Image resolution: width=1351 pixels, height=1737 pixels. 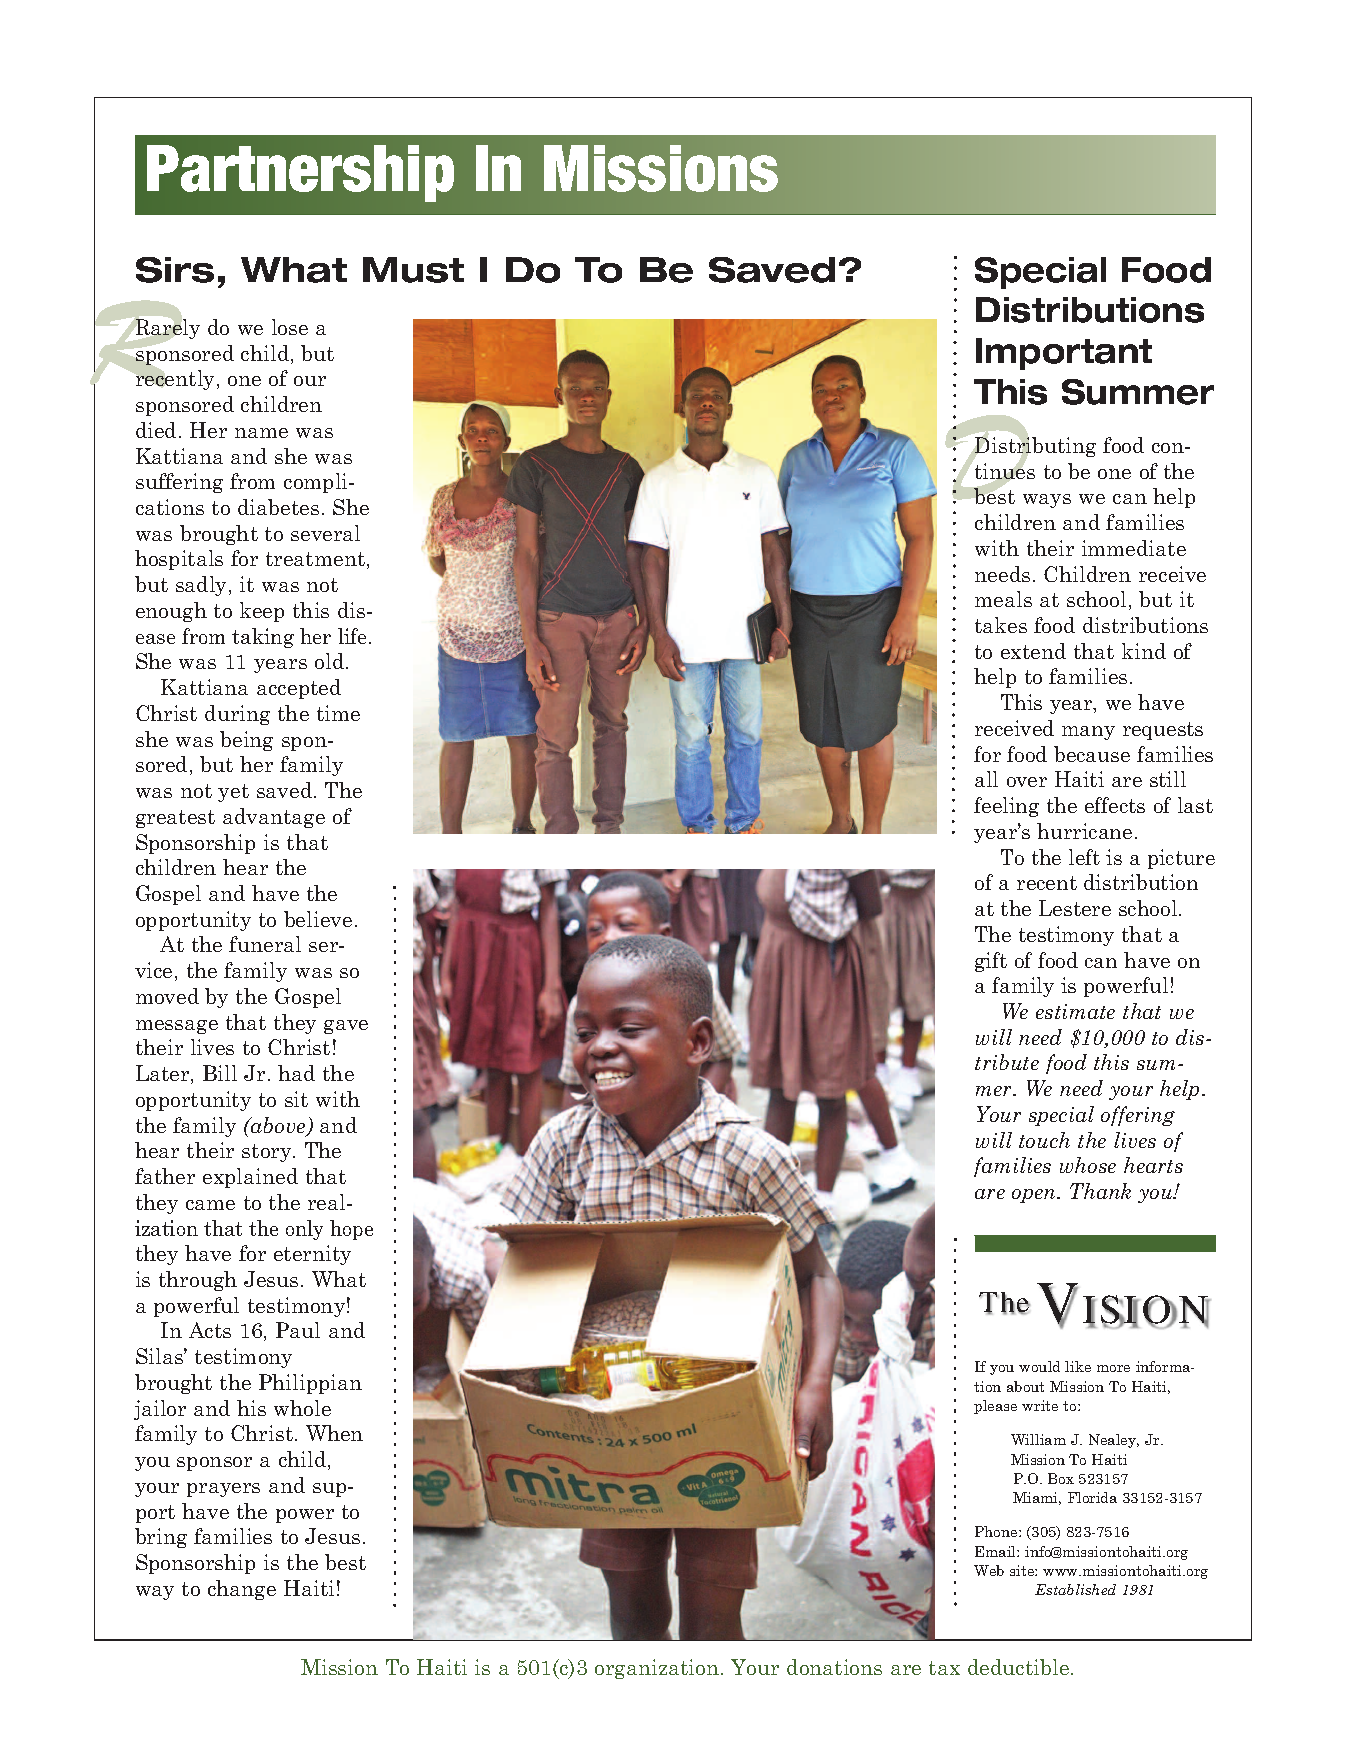 I want to click on Partnership, so click(x=300, y=173).
